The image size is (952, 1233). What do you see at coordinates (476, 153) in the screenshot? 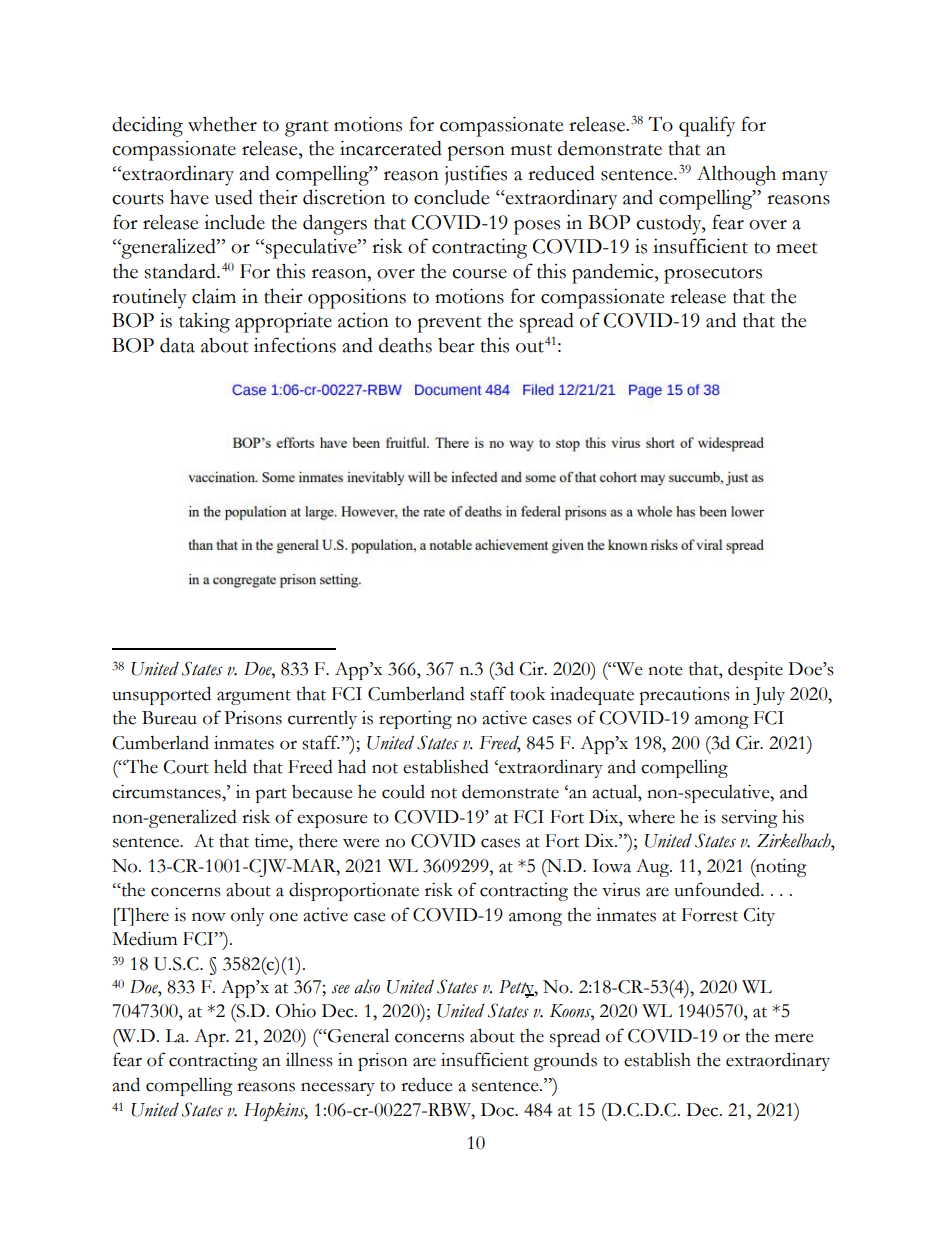
I see `person` at bounding box center [476, 153].
